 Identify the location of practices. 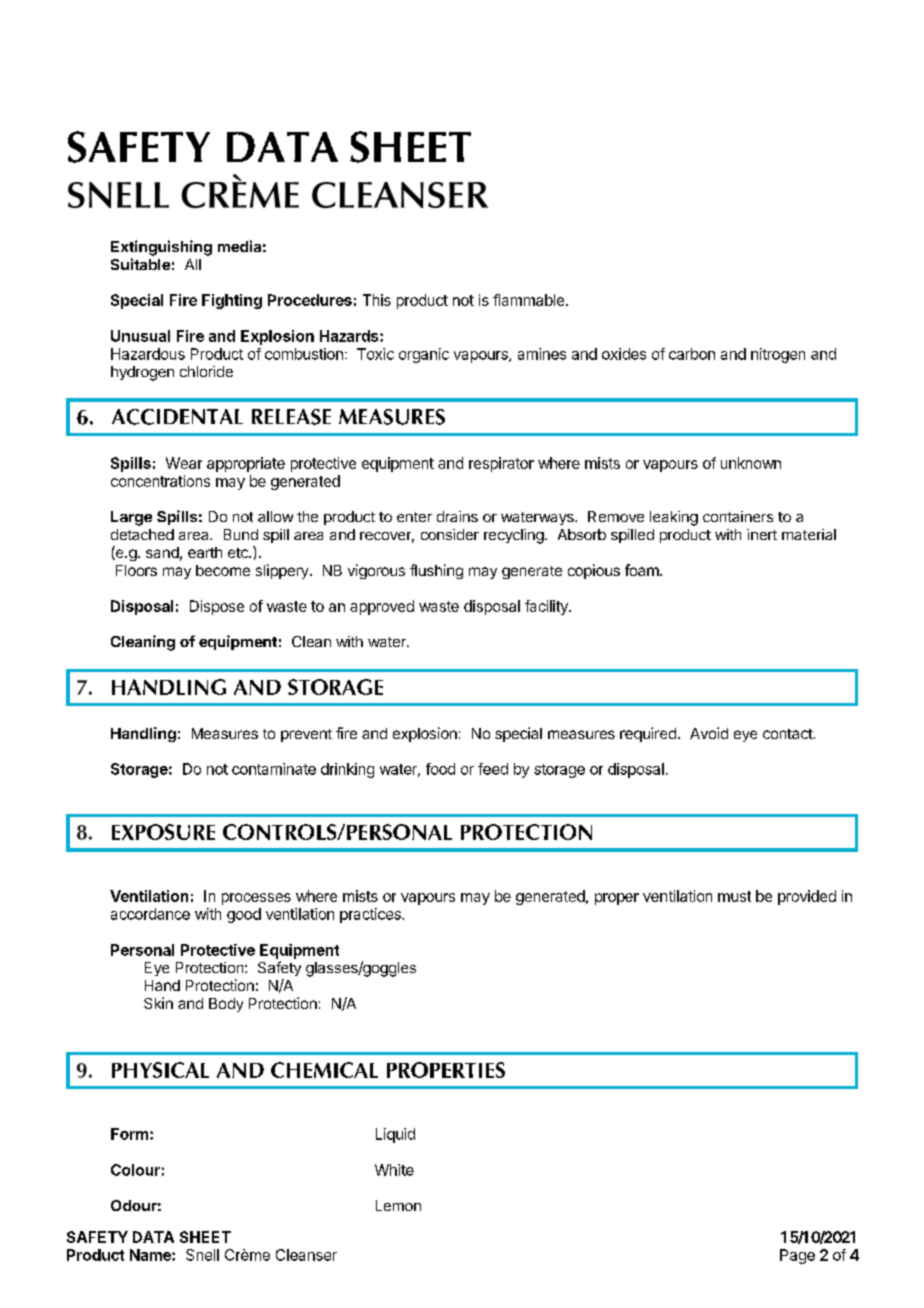
(371, 915).
